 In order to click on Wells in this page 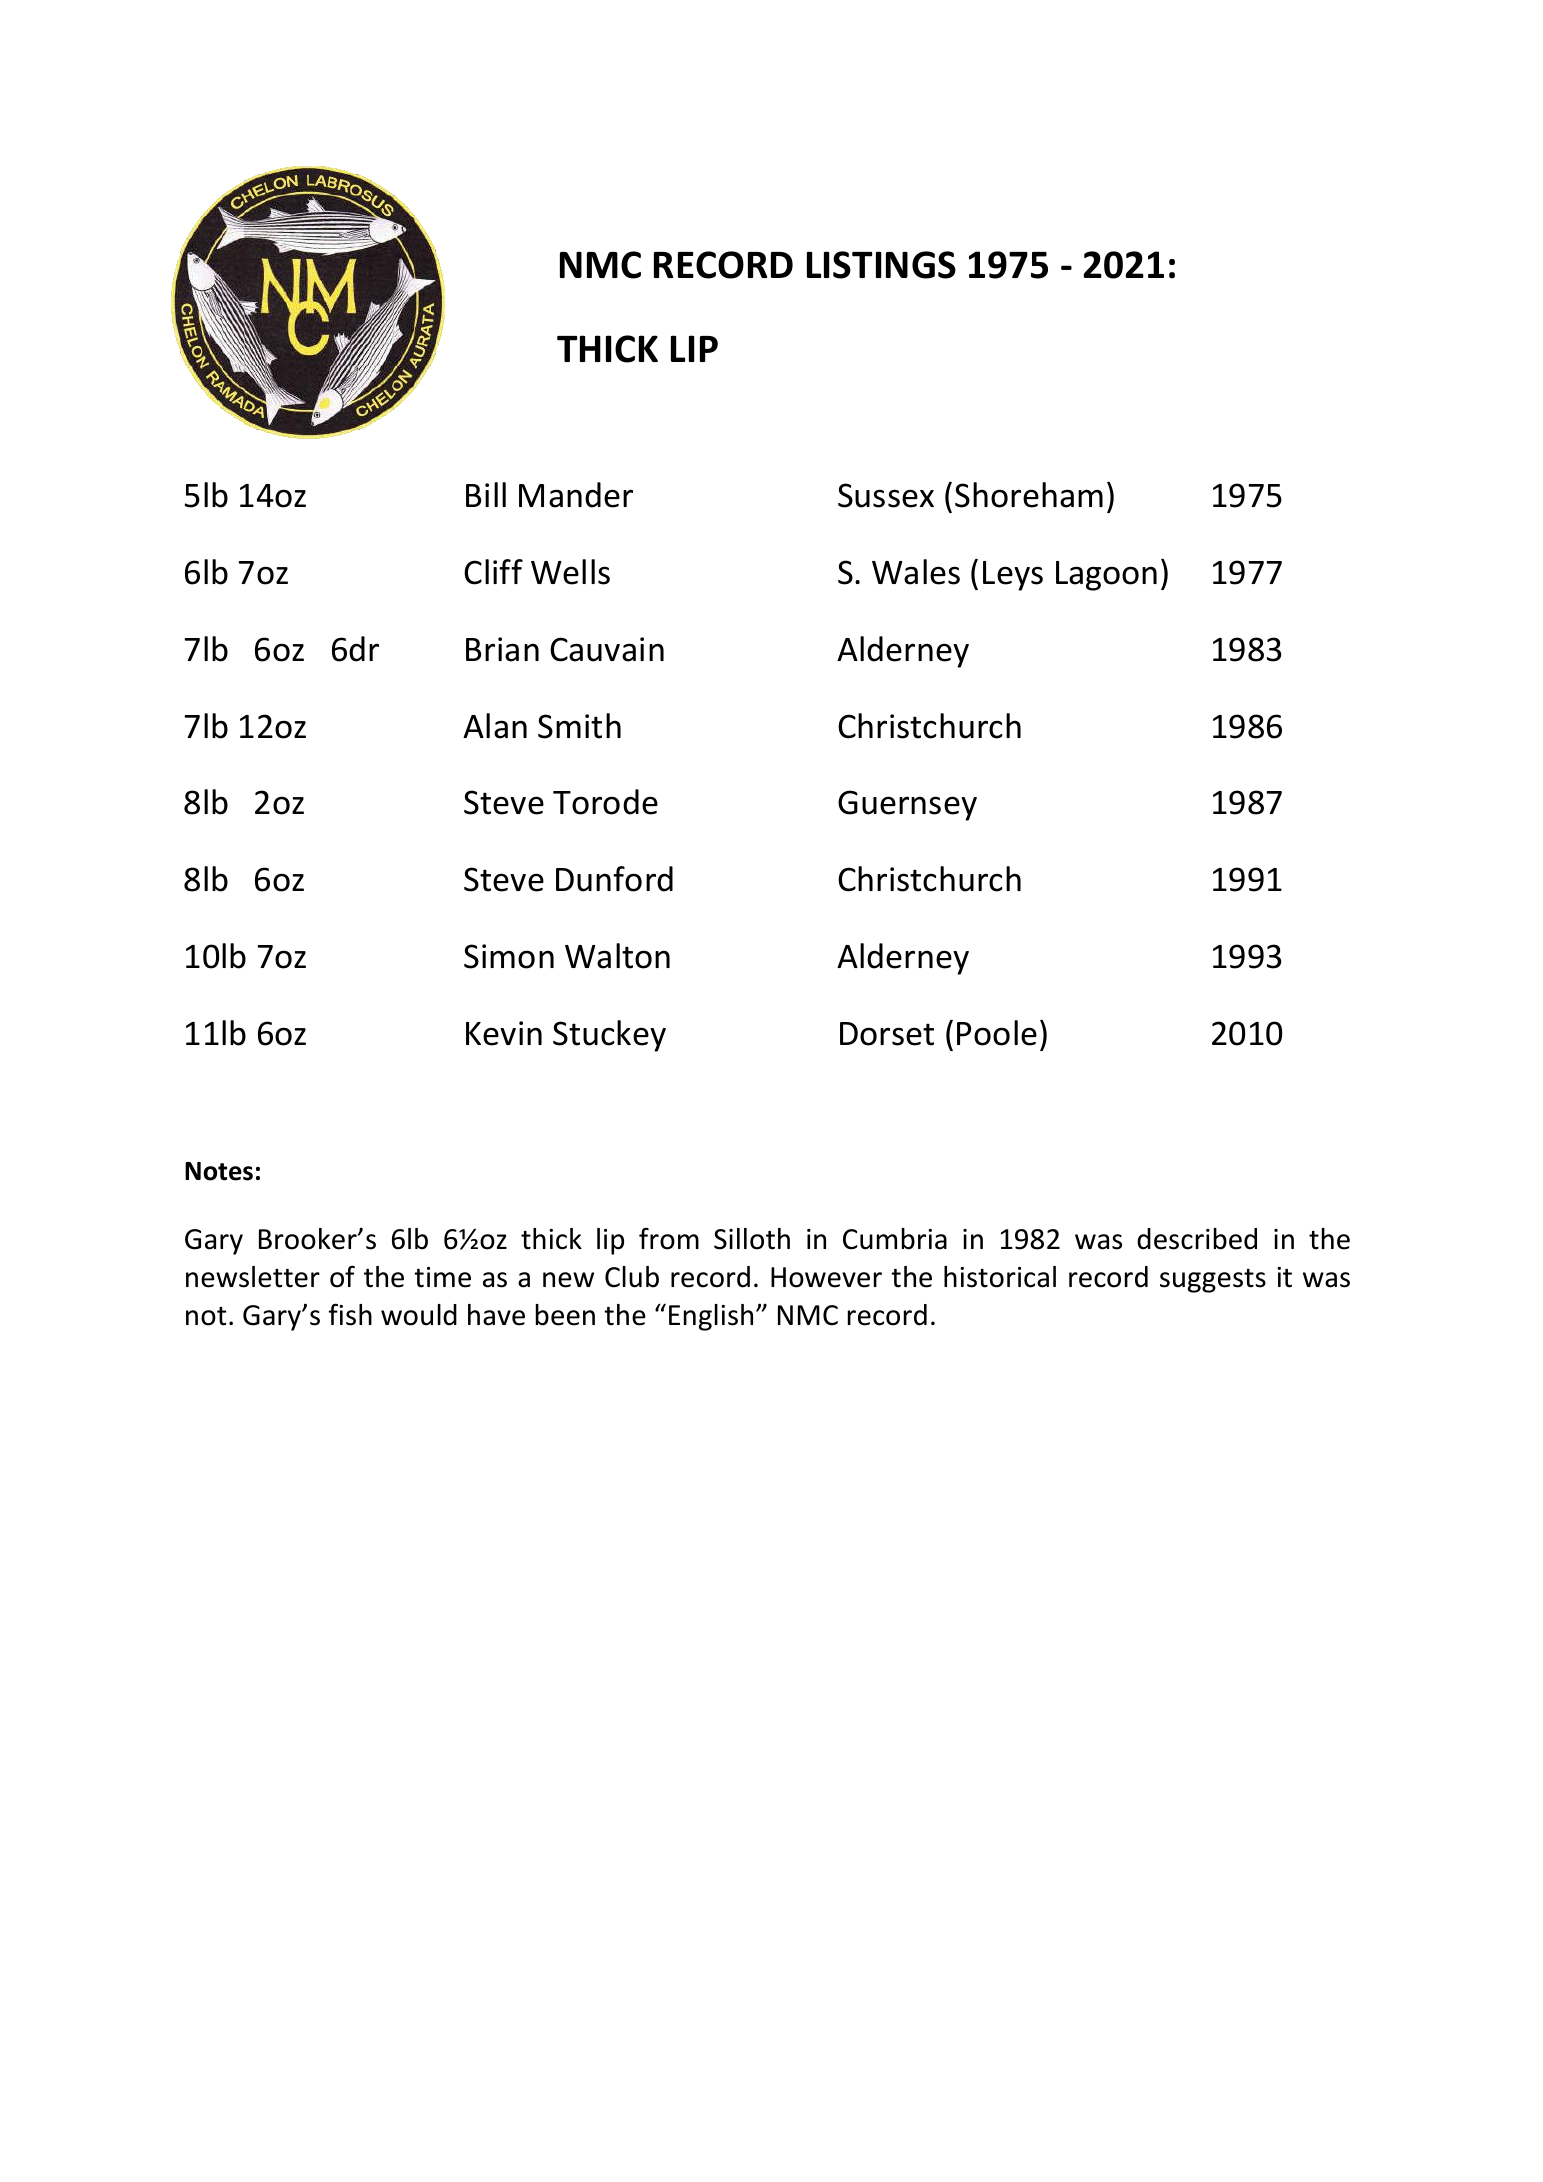, I will do `click(570, 572)`.
